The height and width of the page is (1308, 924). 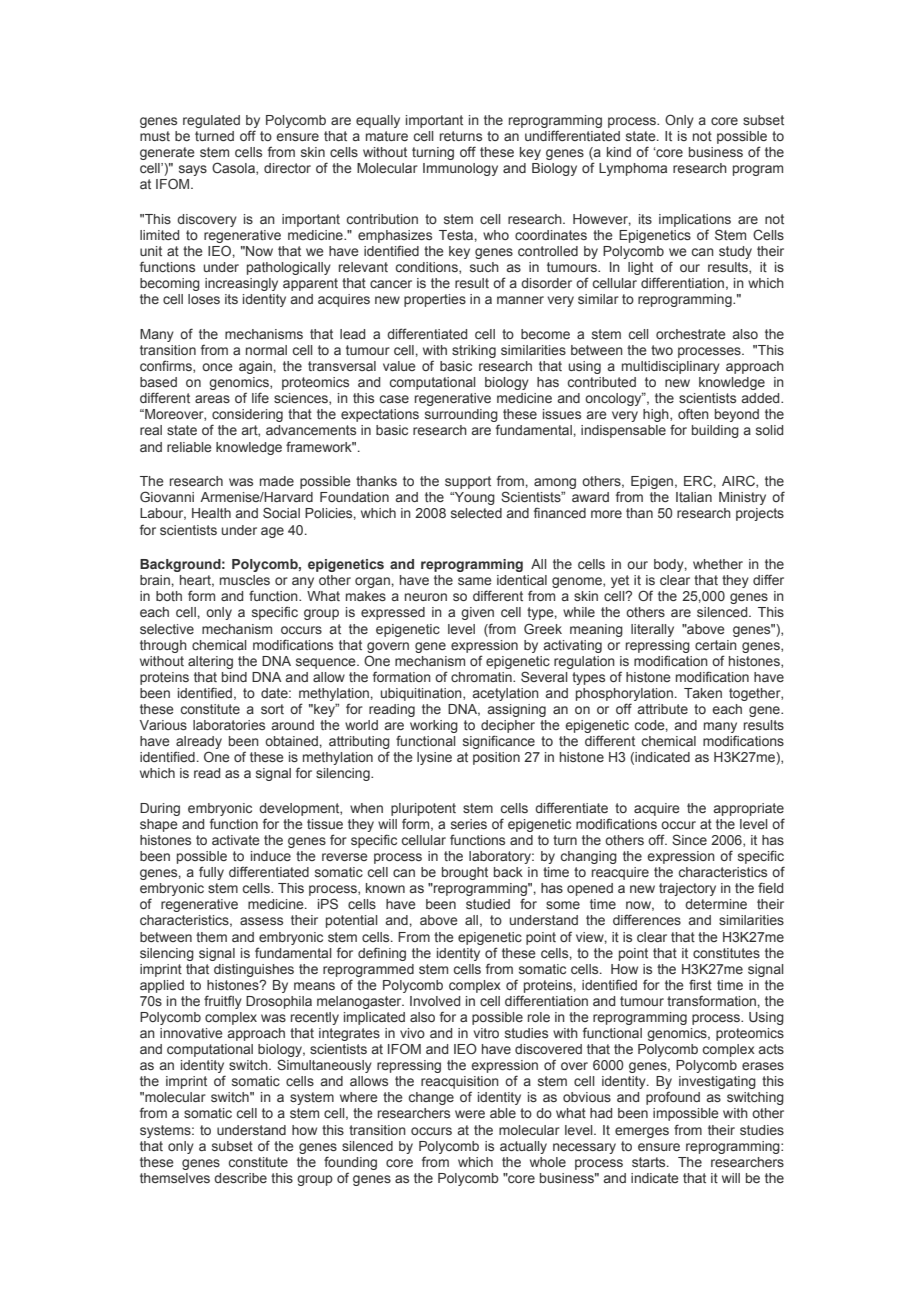 What do you see at coordinates (716, 645) in the page?
I see `certain` at bounding box center [716, 645].
